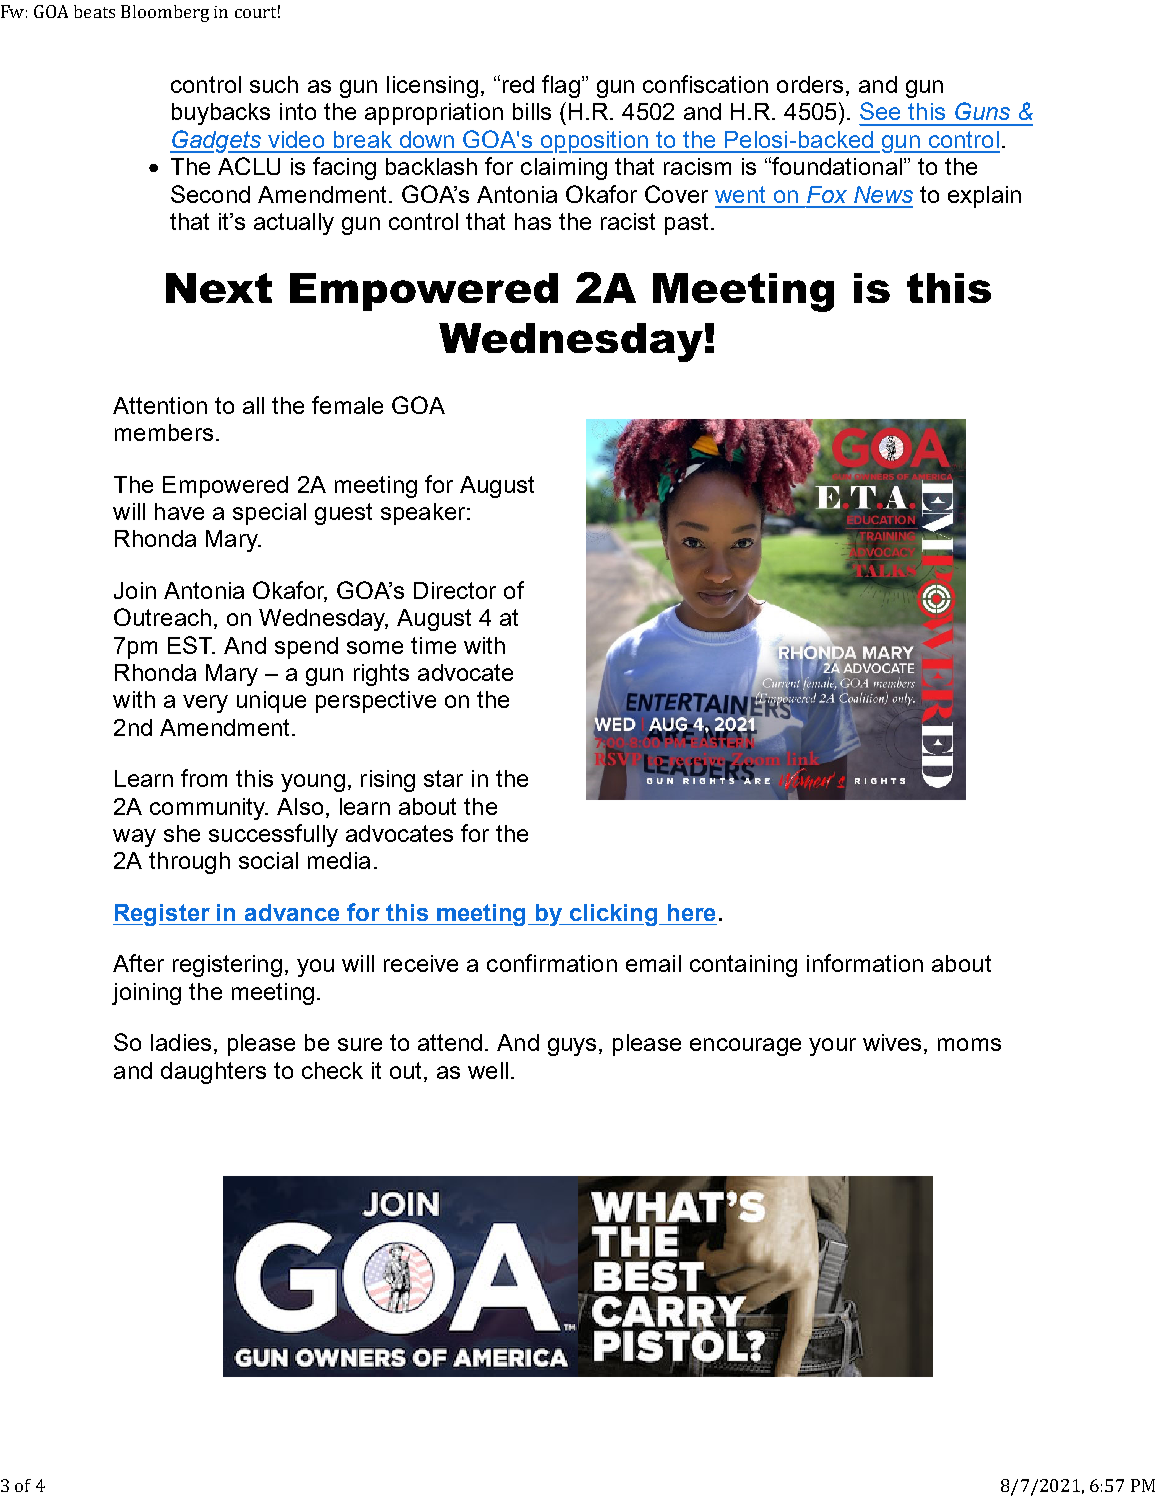  Describe the element at coordinates (883, 194) in the image. I see `News` at that location.
